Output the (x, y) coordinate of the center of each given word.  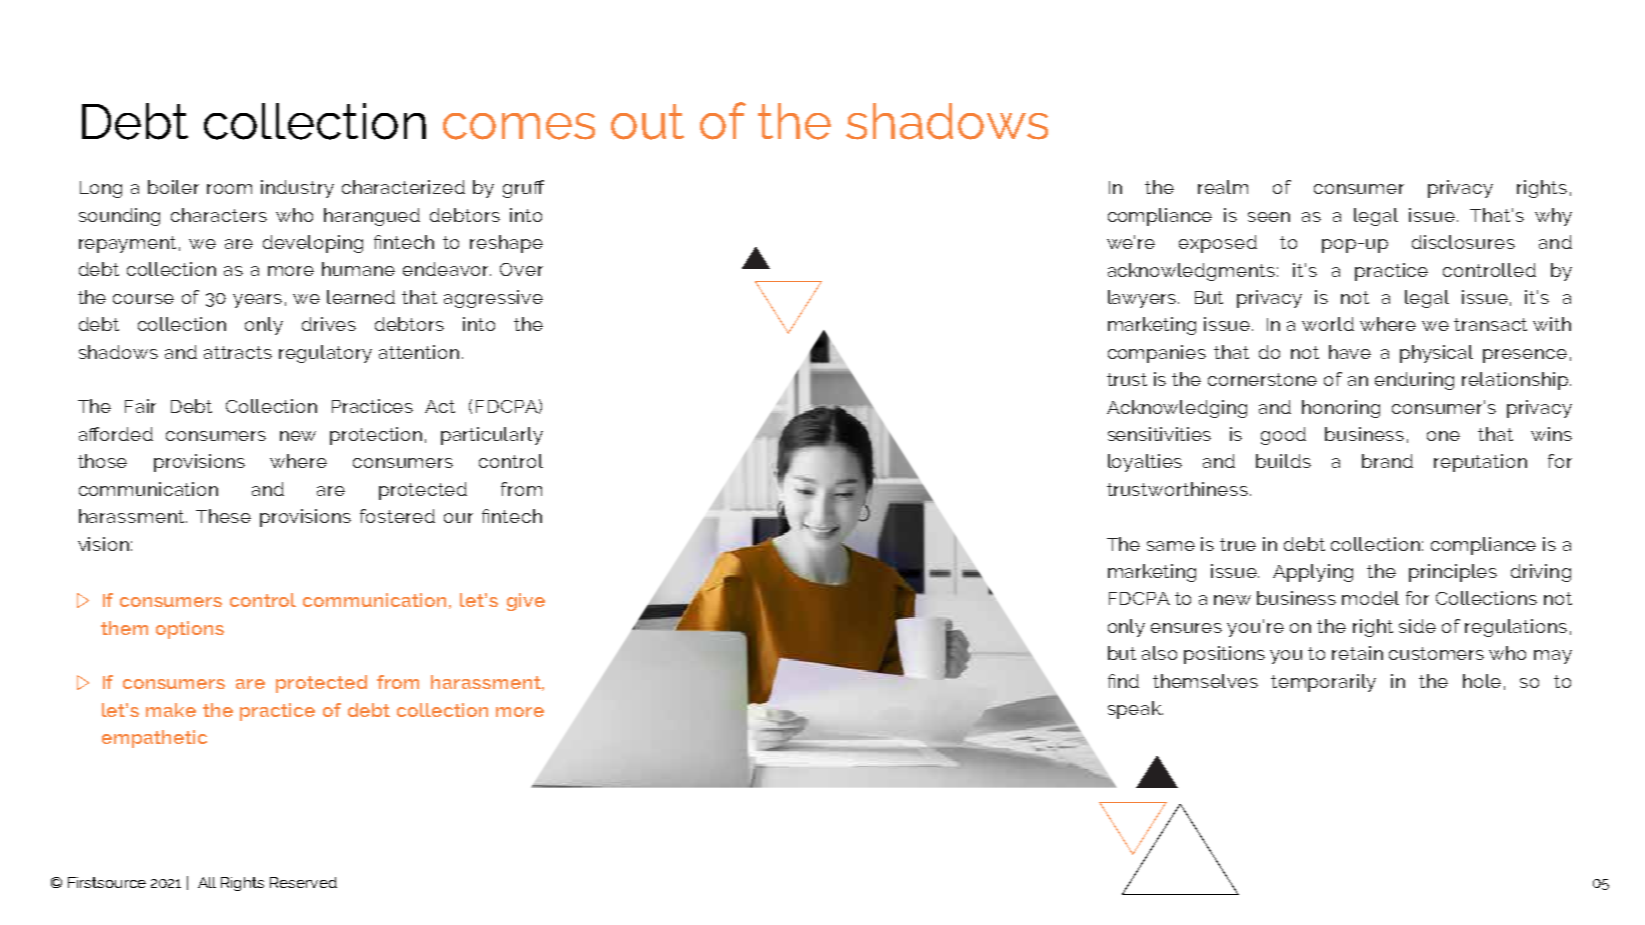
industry (297, 189)
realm (1223, 187)
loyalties (1145, 463)
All (207, 882)
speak (1135, 710)
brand (1387, 461)
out (647, 122)
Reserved (303, 882)
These (223, 516)
